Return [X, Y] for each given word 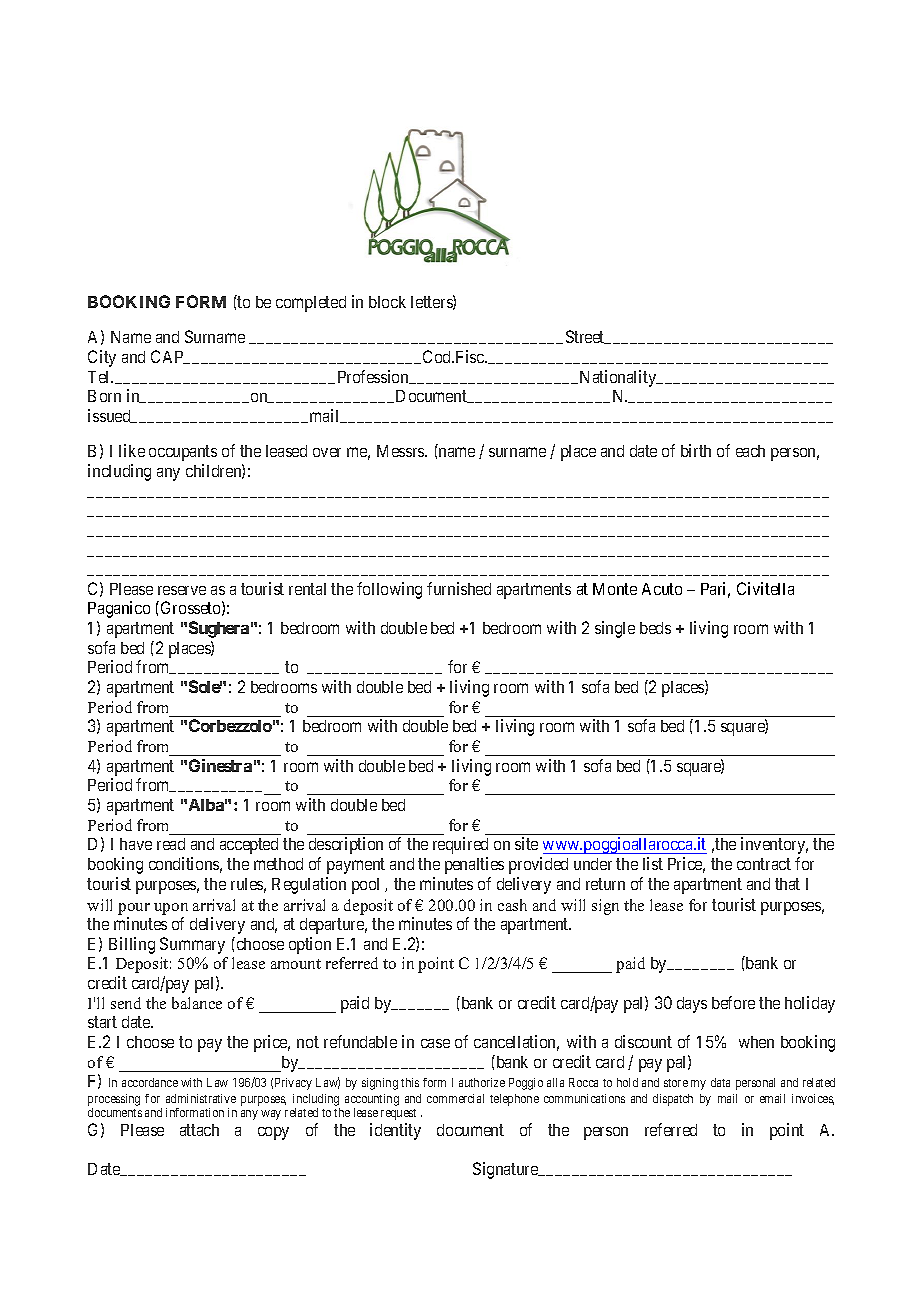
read [171, 844]
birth [696, 450]
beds [655, 628]
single [615, 629]
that [787, 884]
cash [512, 905]
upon [171, 909]
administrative [201, 1098]
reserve [182, 590]
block [387, 302]
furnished [459, 588]
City [102, 358]
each [750, 451]
